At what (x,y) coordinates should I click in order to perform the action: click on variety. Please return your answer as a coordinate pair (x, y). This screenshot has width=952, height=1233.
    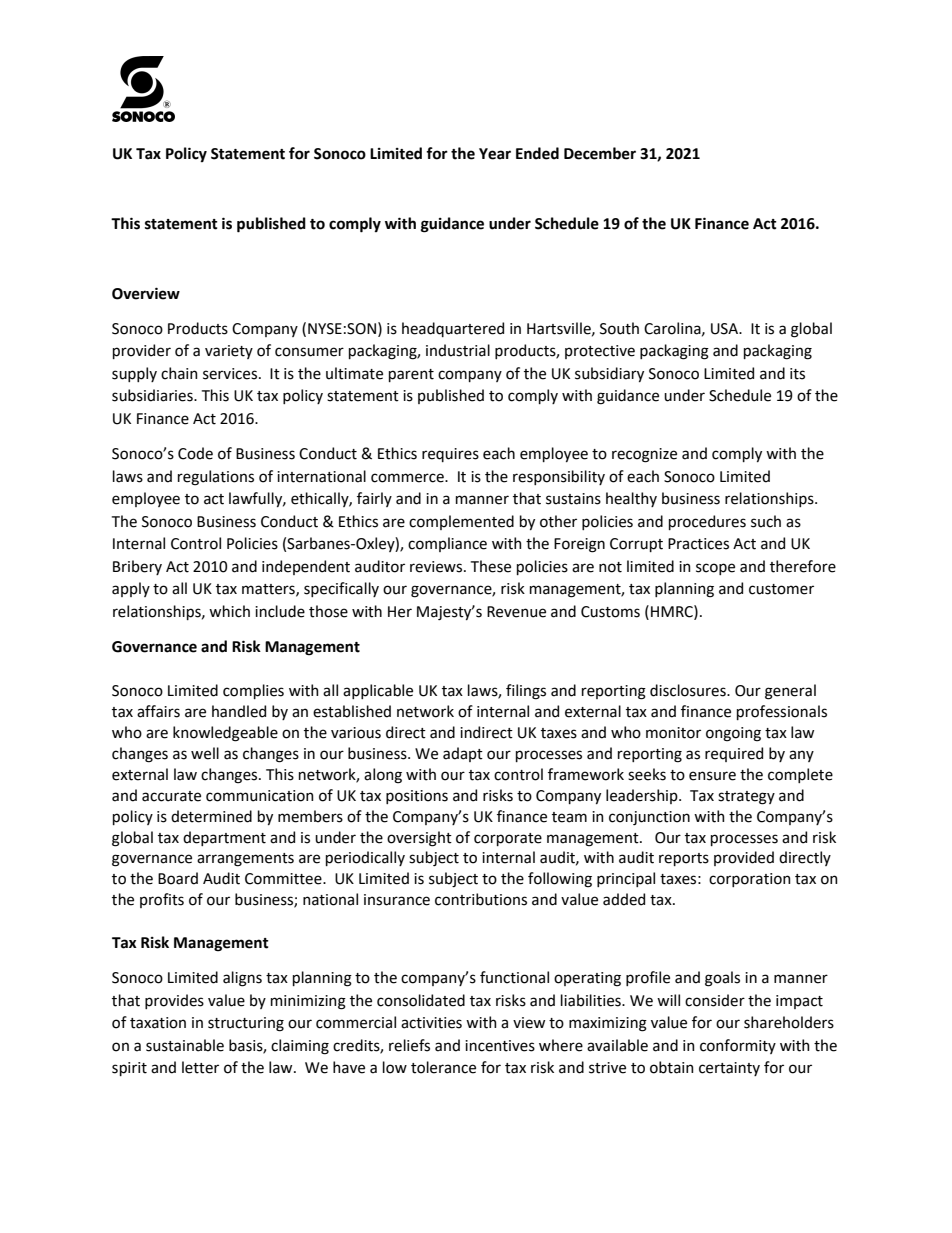
    Looking at the image, I should click on (229, 352).
